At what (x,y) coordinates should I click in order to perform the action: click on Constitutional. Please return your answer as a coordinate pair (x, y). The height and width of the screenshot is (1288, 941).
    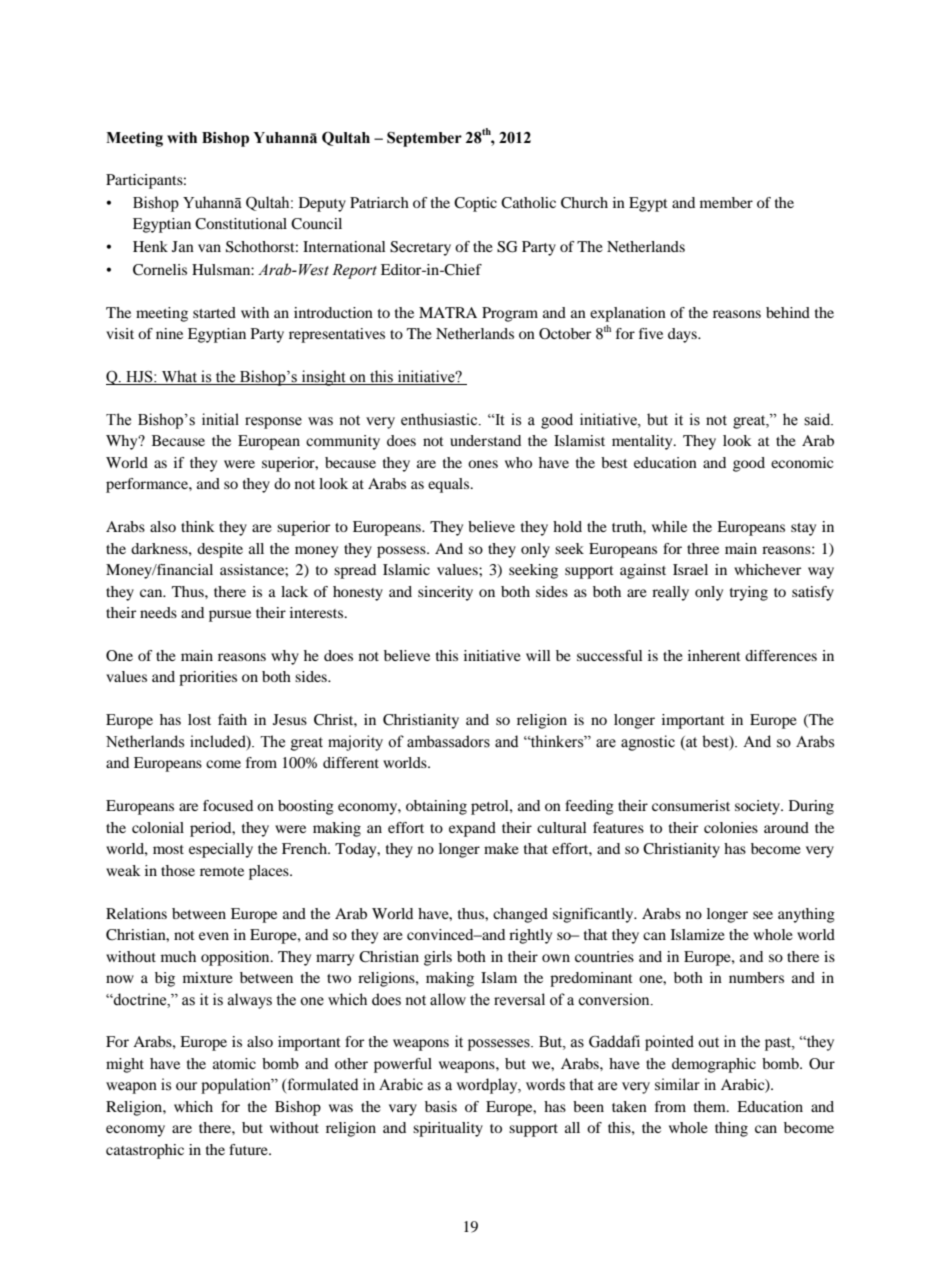
    Looking at the image, I should click on (241, 224).
